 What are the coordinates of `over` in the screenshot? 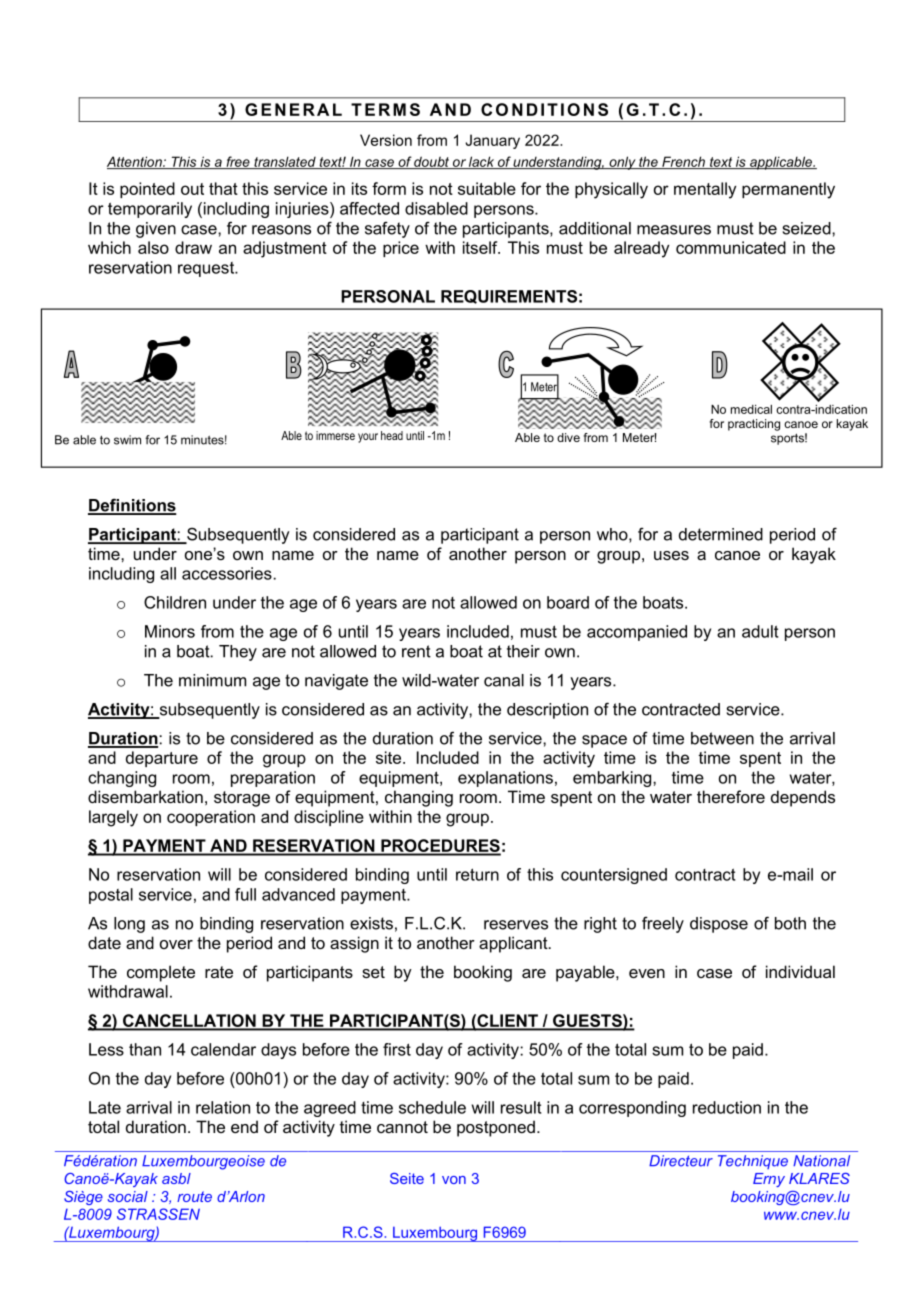 It's located at (176, 944).
